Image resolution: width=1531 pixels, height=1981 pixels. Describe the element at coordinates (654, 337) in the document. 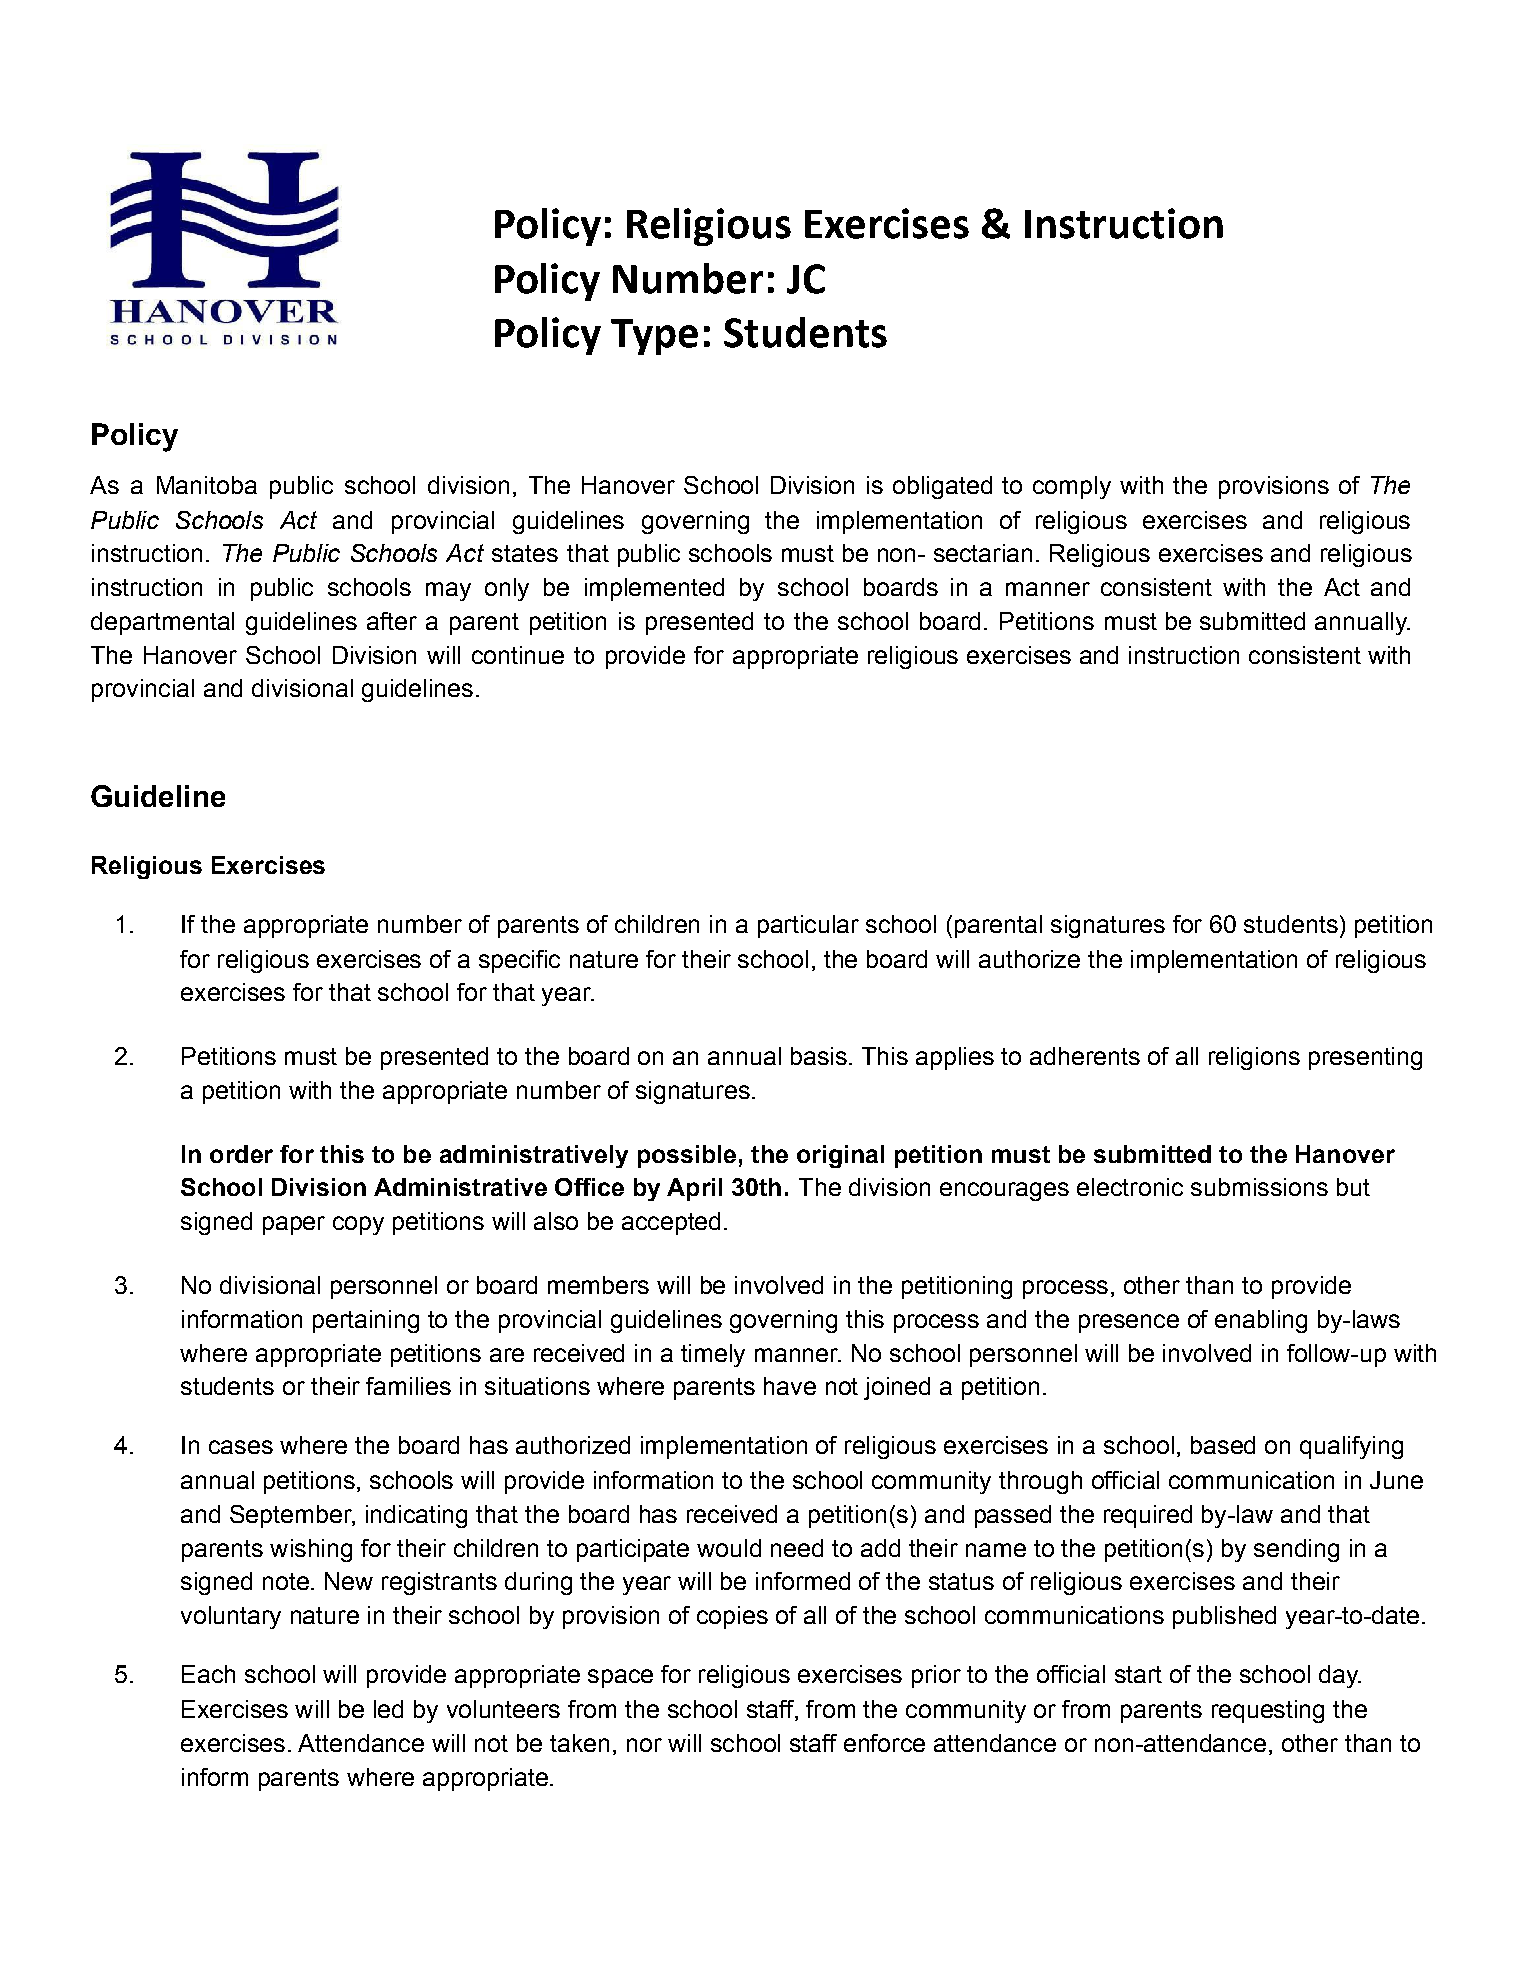

I see `Type` at that location.
